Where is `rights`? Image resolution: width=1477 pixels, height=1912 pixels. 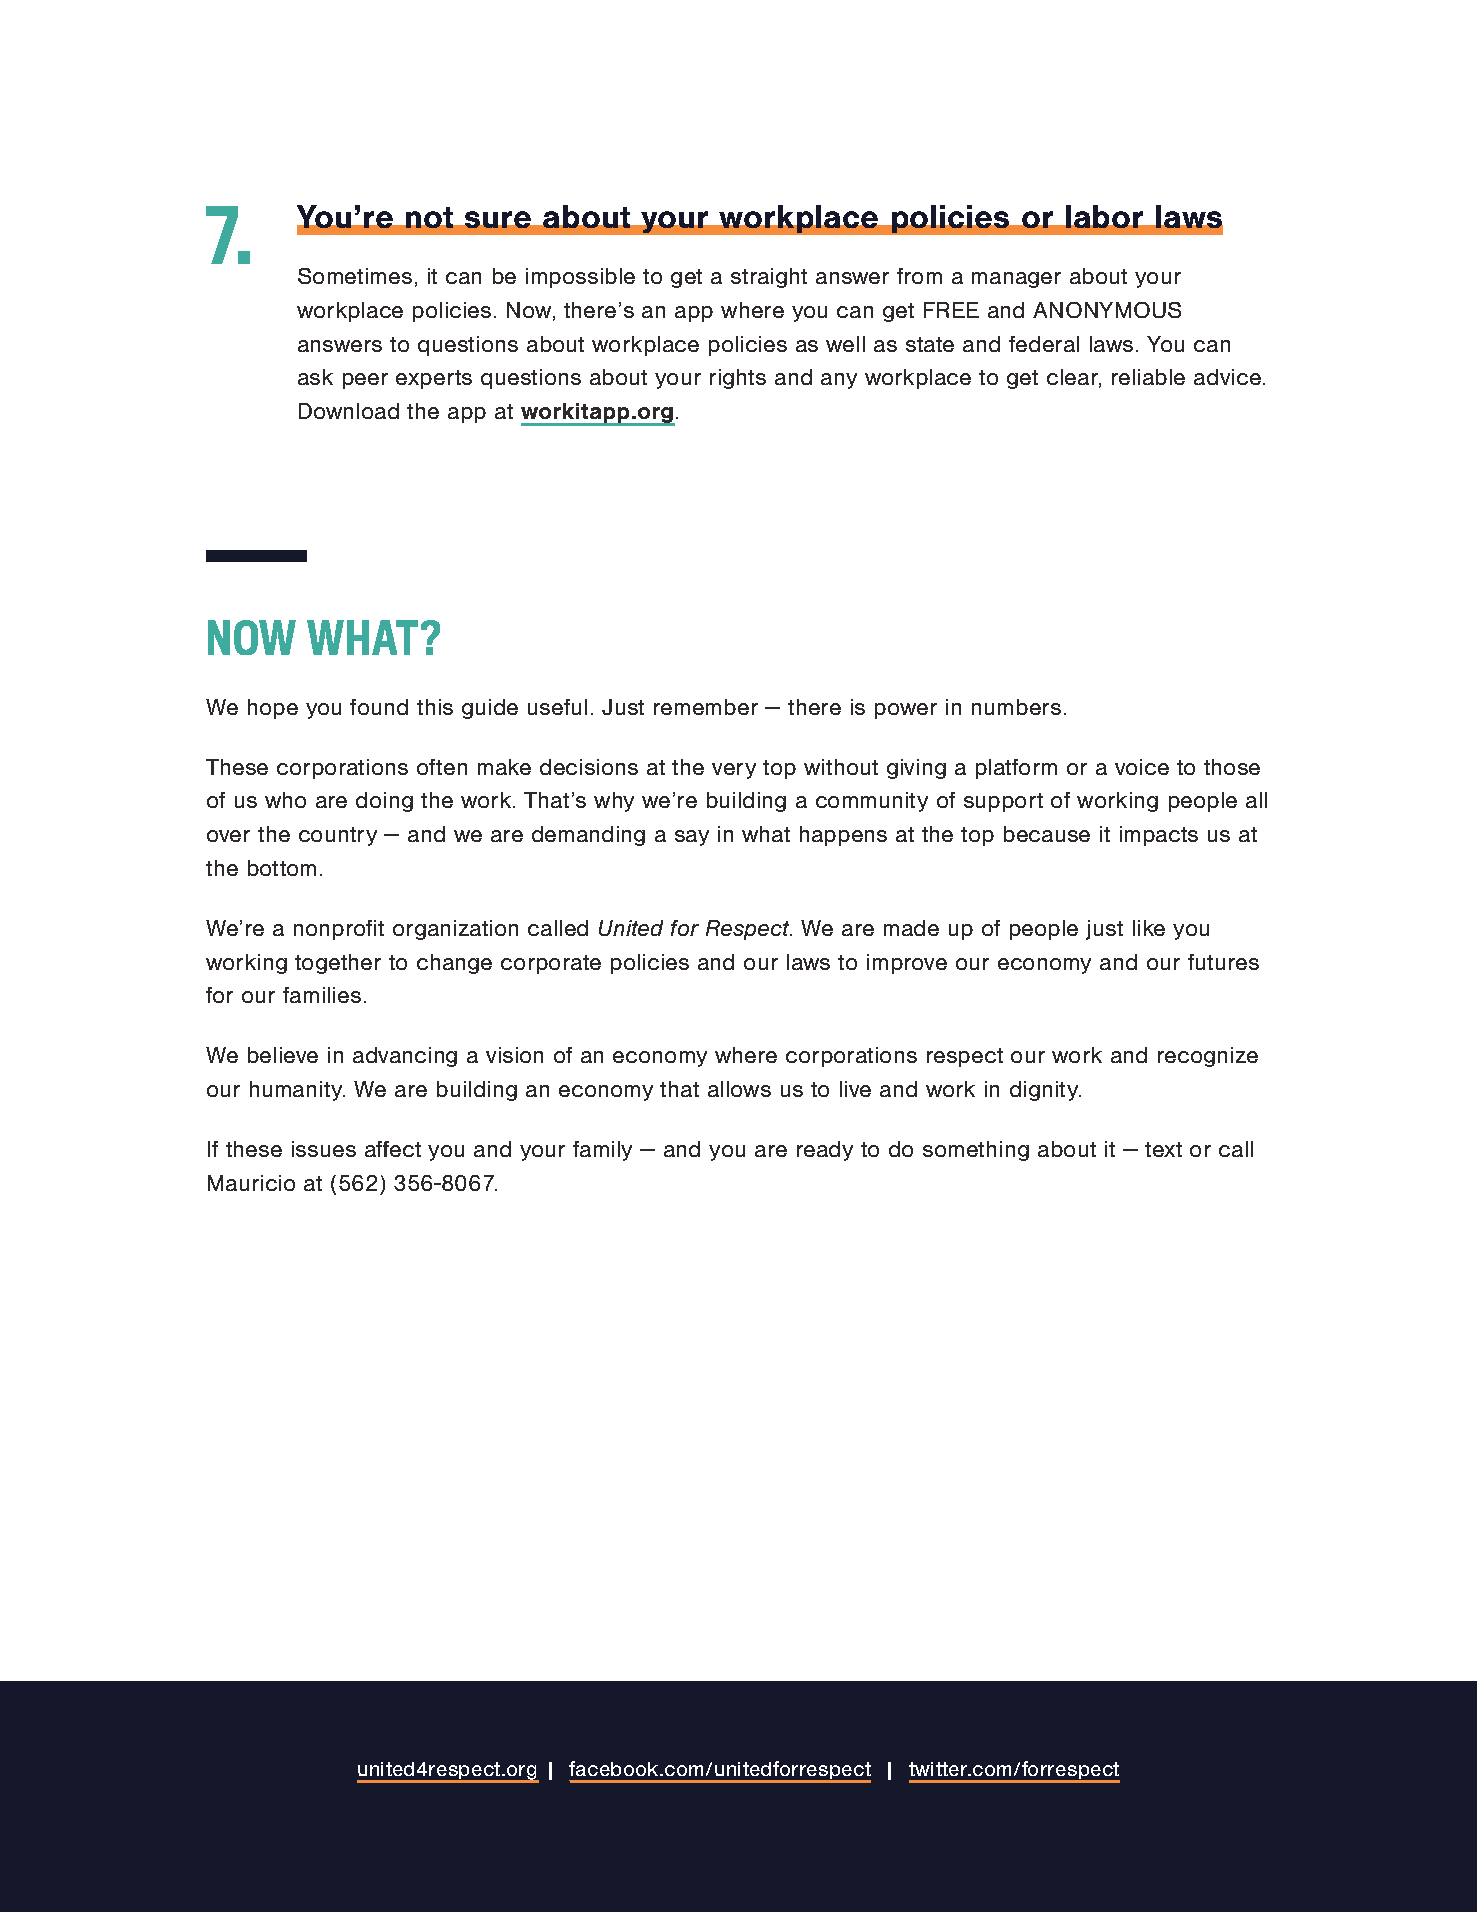 rights is located at coordinates (738, 379).
